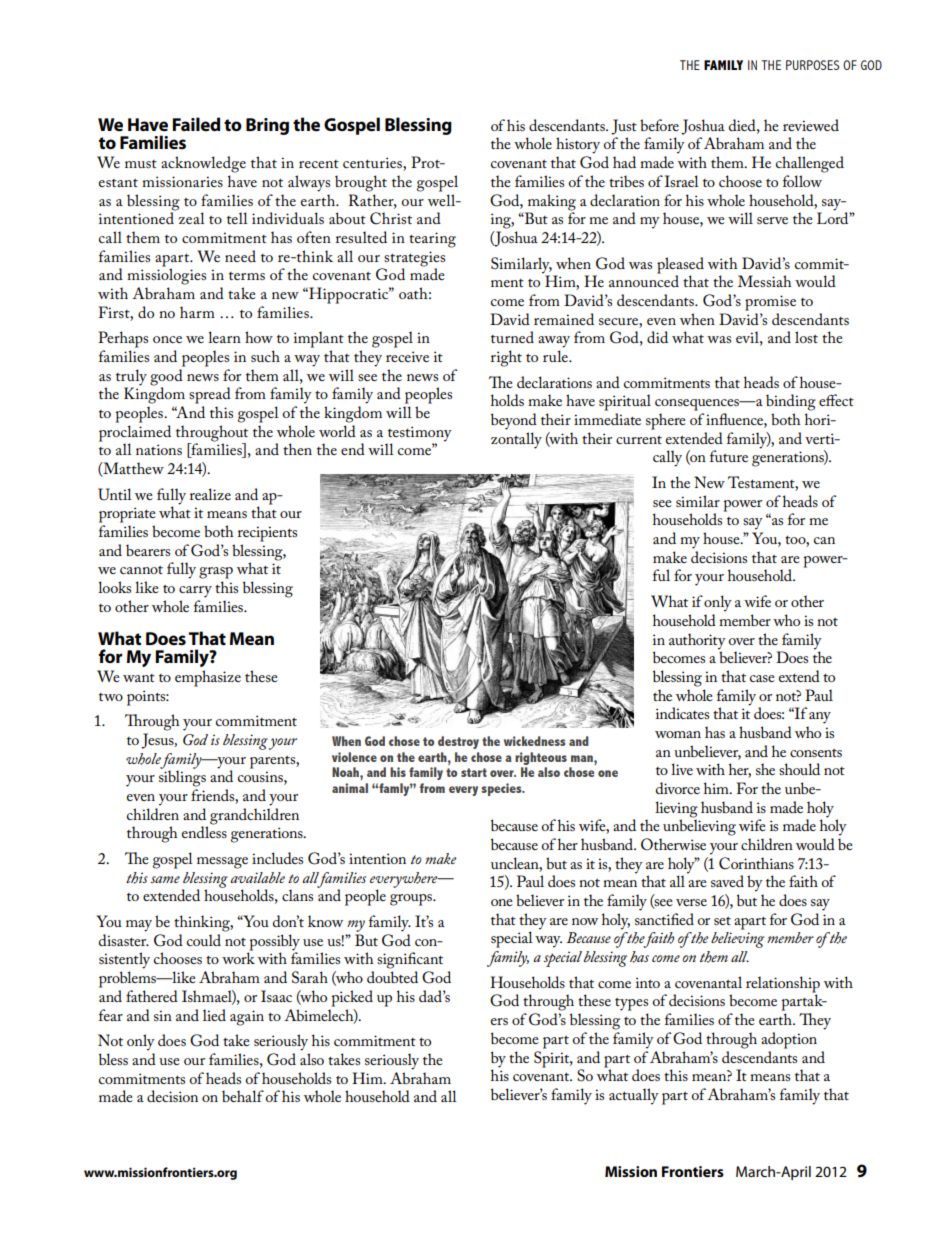 The width and height of the screenshot is (952, 1233). I want to click on testimony, so click(419, 435).
